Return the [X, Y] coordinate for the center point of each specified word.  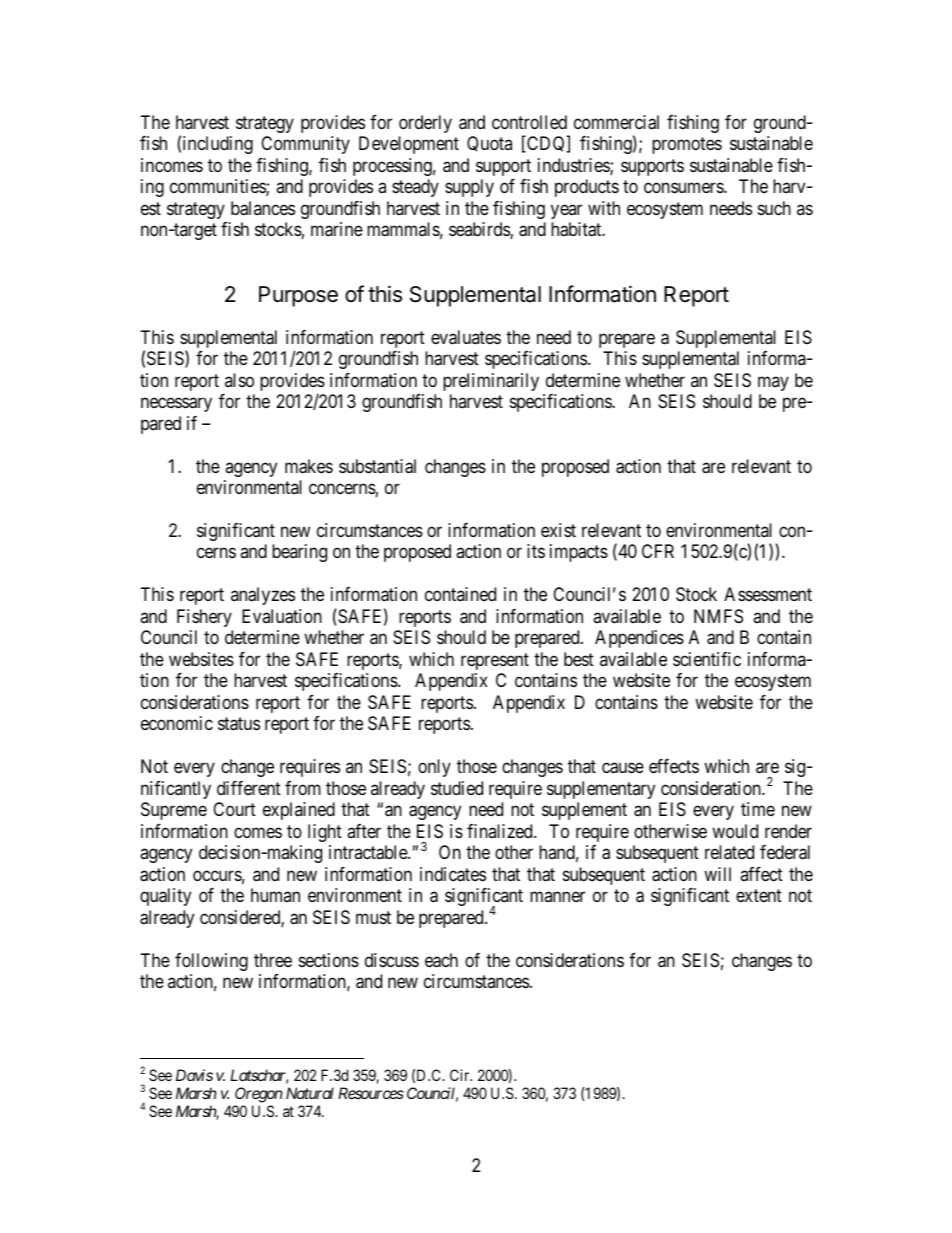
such [774, 208]
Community [305, 145]
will [717, 874]
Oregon [259, 1095]
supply [469, 188]
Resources [371, 1093]
